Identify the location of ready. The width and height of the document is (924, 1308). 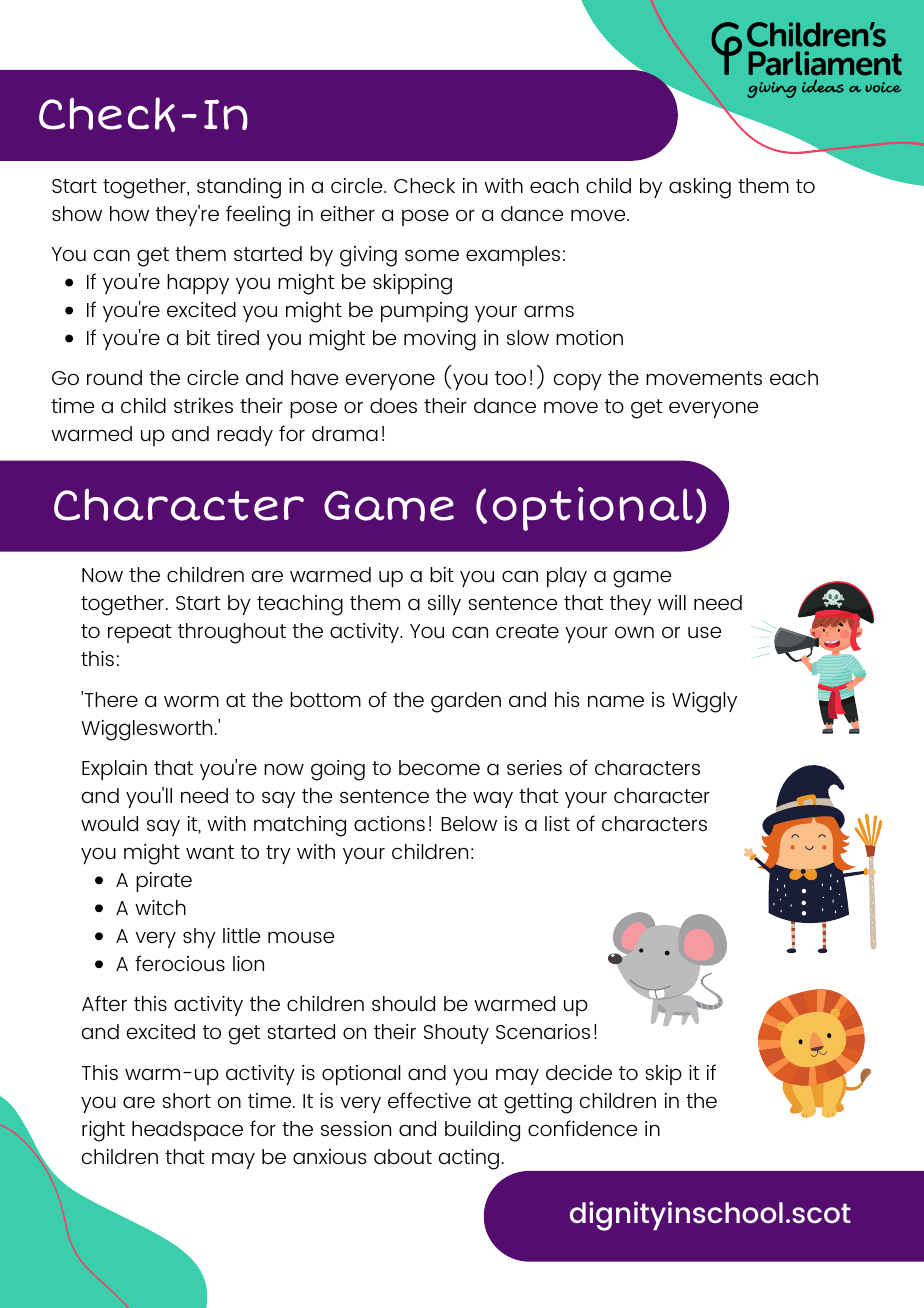
(245, 436).
